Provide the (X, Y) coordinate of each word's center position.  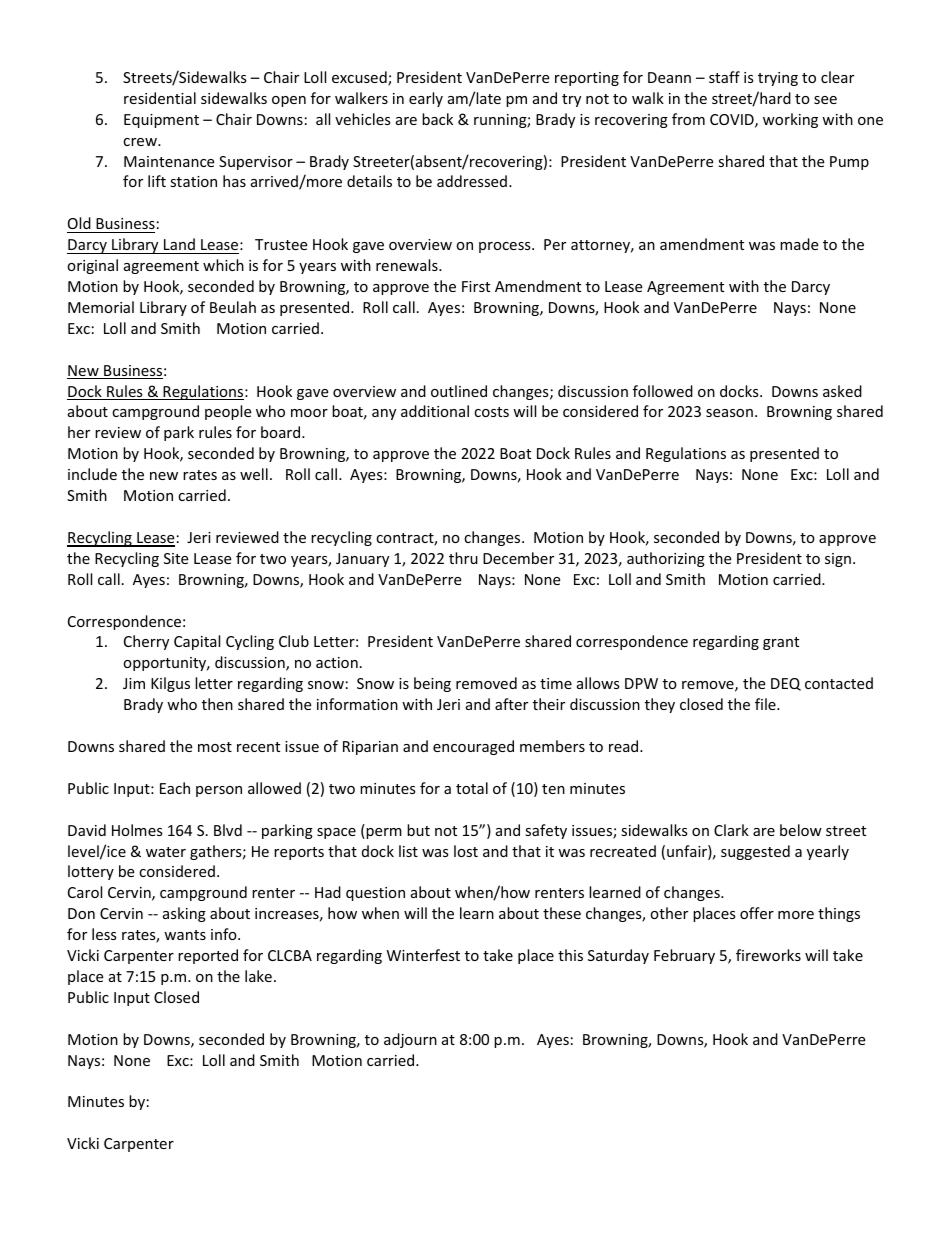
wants (185, 935)
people (228, 412)
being (432, 684)
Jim (134, 683)
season (729, 413)
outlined (459, 391)
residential (160, 98)
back (437, 119)
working (790, 120)
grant (781, 643)
